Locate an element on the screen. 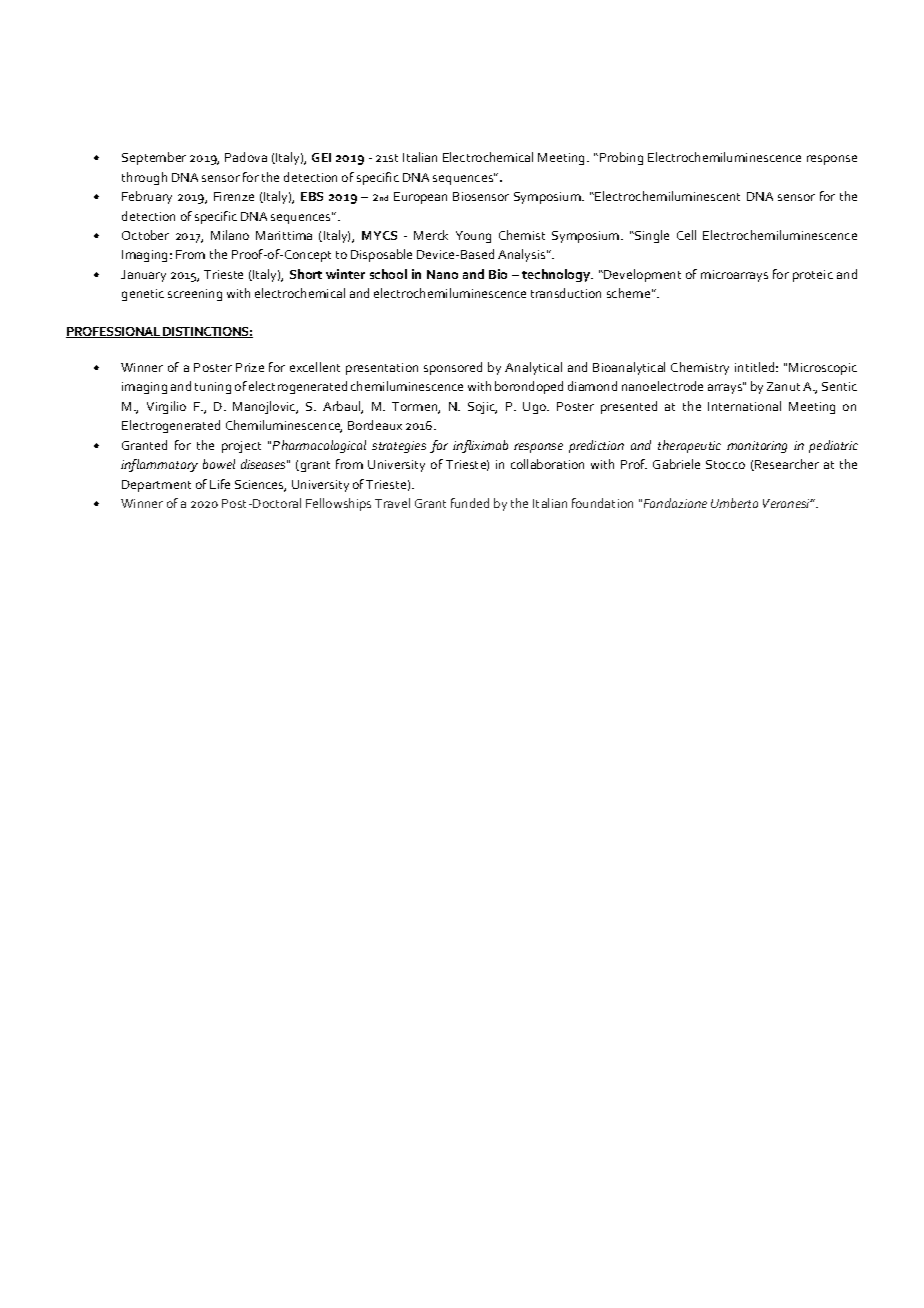  Milano is located at coordinates (230, 235).
